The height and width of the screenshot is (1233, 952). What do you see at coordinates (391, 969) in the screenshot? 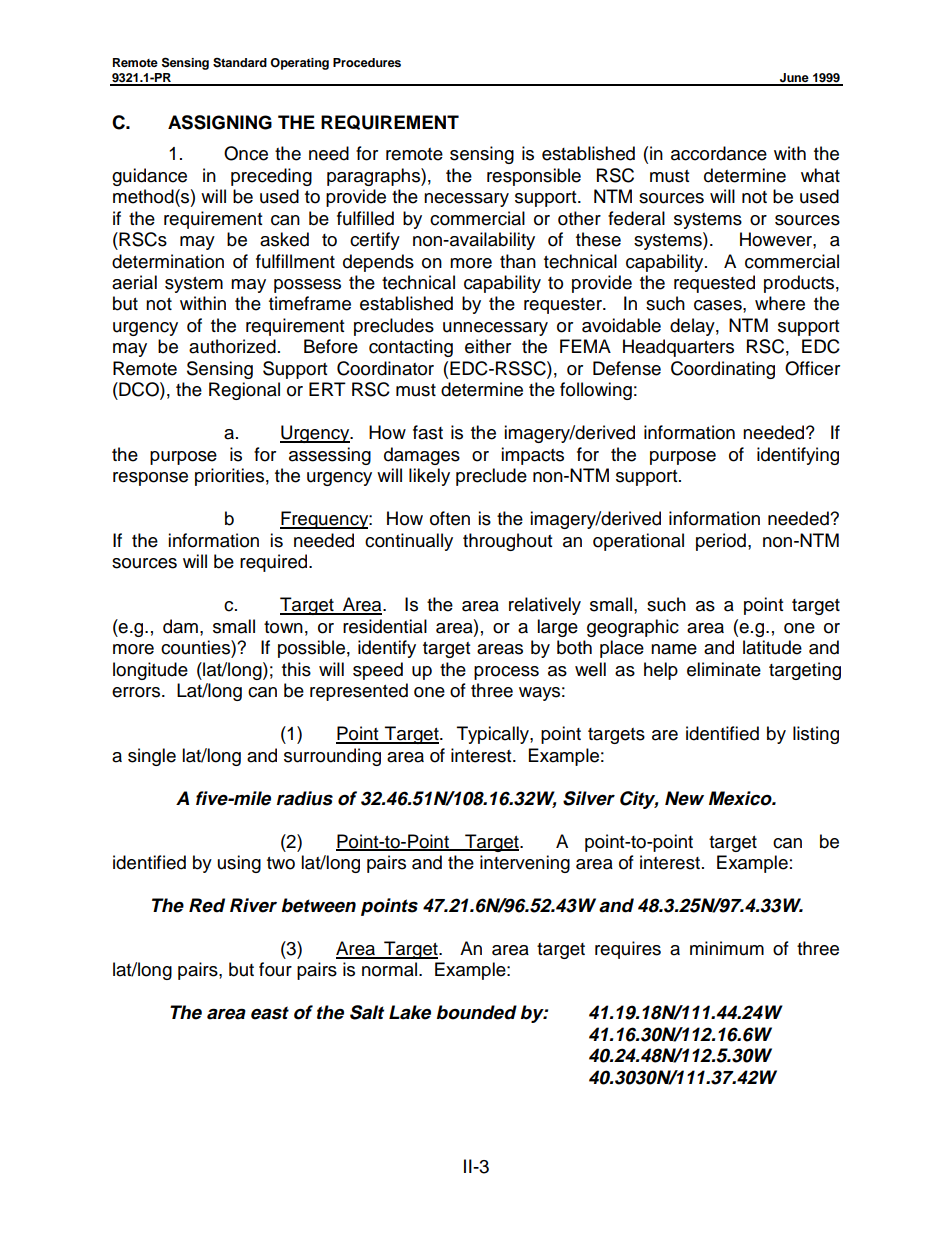
I see `normal` at bounding box center [391, 969].
